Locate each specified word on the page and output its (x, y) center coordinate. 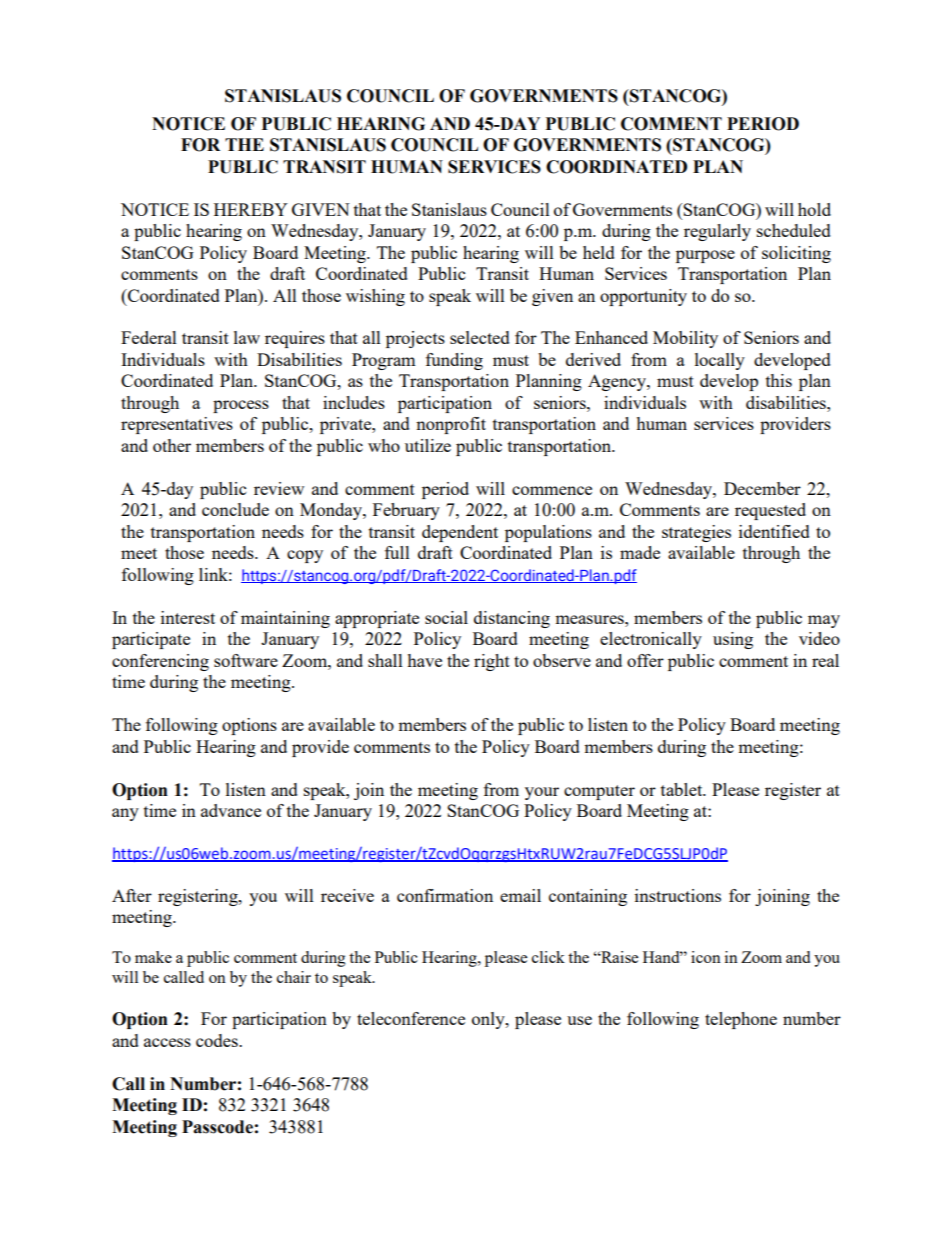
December (762, 488)
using (733, 640)
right (492, 662)
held (599, 252)
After (132, 895)
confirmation (445, 895)
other (172, 445)
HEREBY (251, 209)
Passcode (217, 1127)
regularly (717, 232)
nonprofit (451, 425)
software (246, 660)
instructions (678, 895)
